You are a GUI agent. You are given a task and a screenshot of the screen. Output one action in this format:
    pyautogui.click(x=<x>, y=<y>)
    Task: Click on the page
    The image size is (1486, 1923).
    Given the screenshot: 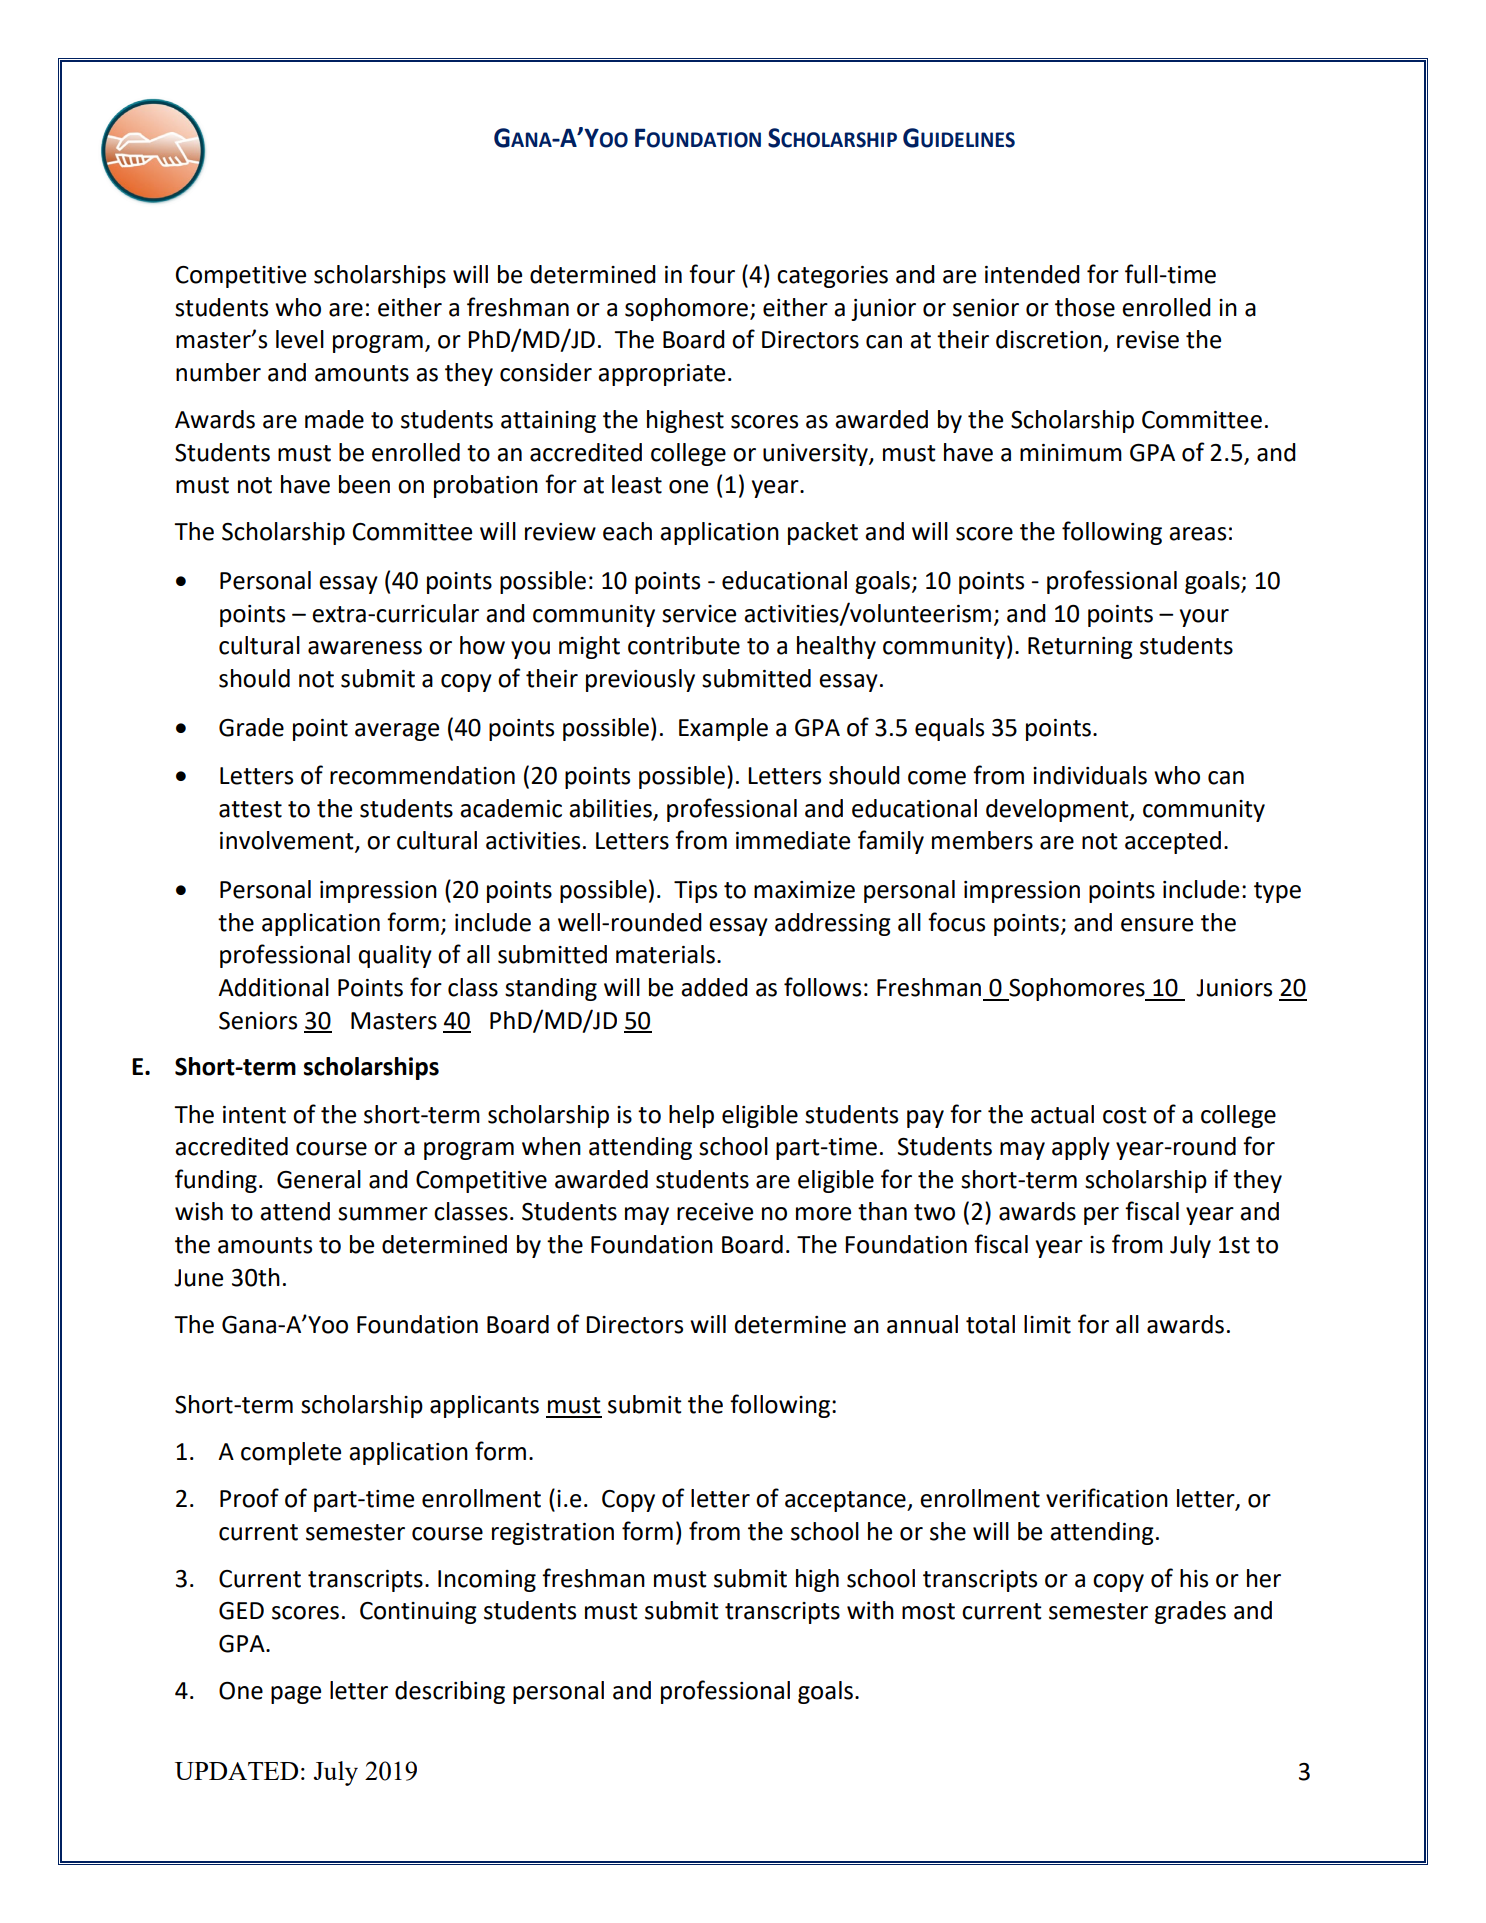 What is the action you would take?
    pyautogui.click(x=296, y=1695)
